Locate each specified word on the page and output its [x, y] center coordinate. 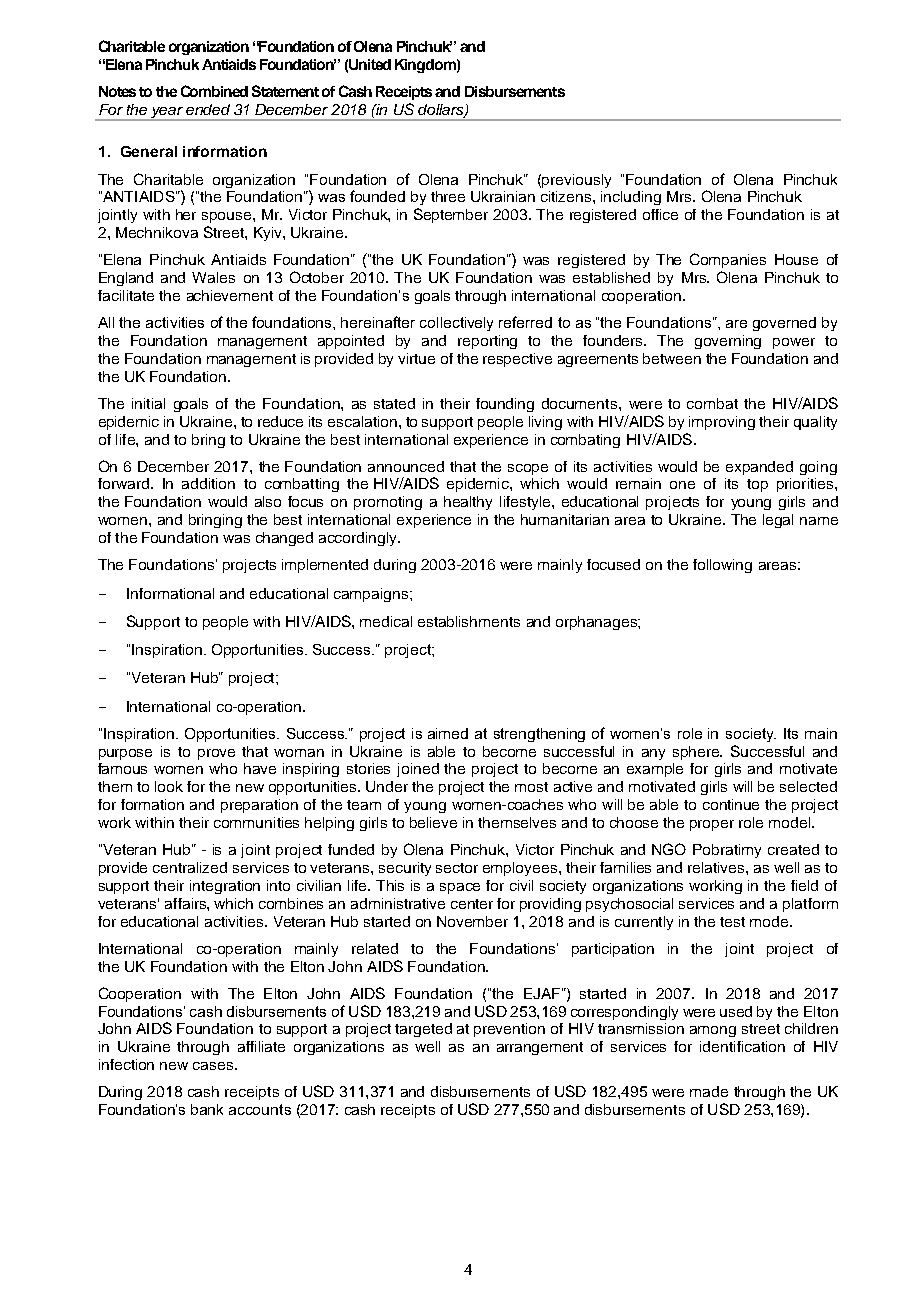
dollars [442, 111]
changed [284, 539]
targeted [423, 1030]
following [722, 566]
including [631, 198]
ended [208, 109]
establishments [469, 621]
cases [213, 1066]
